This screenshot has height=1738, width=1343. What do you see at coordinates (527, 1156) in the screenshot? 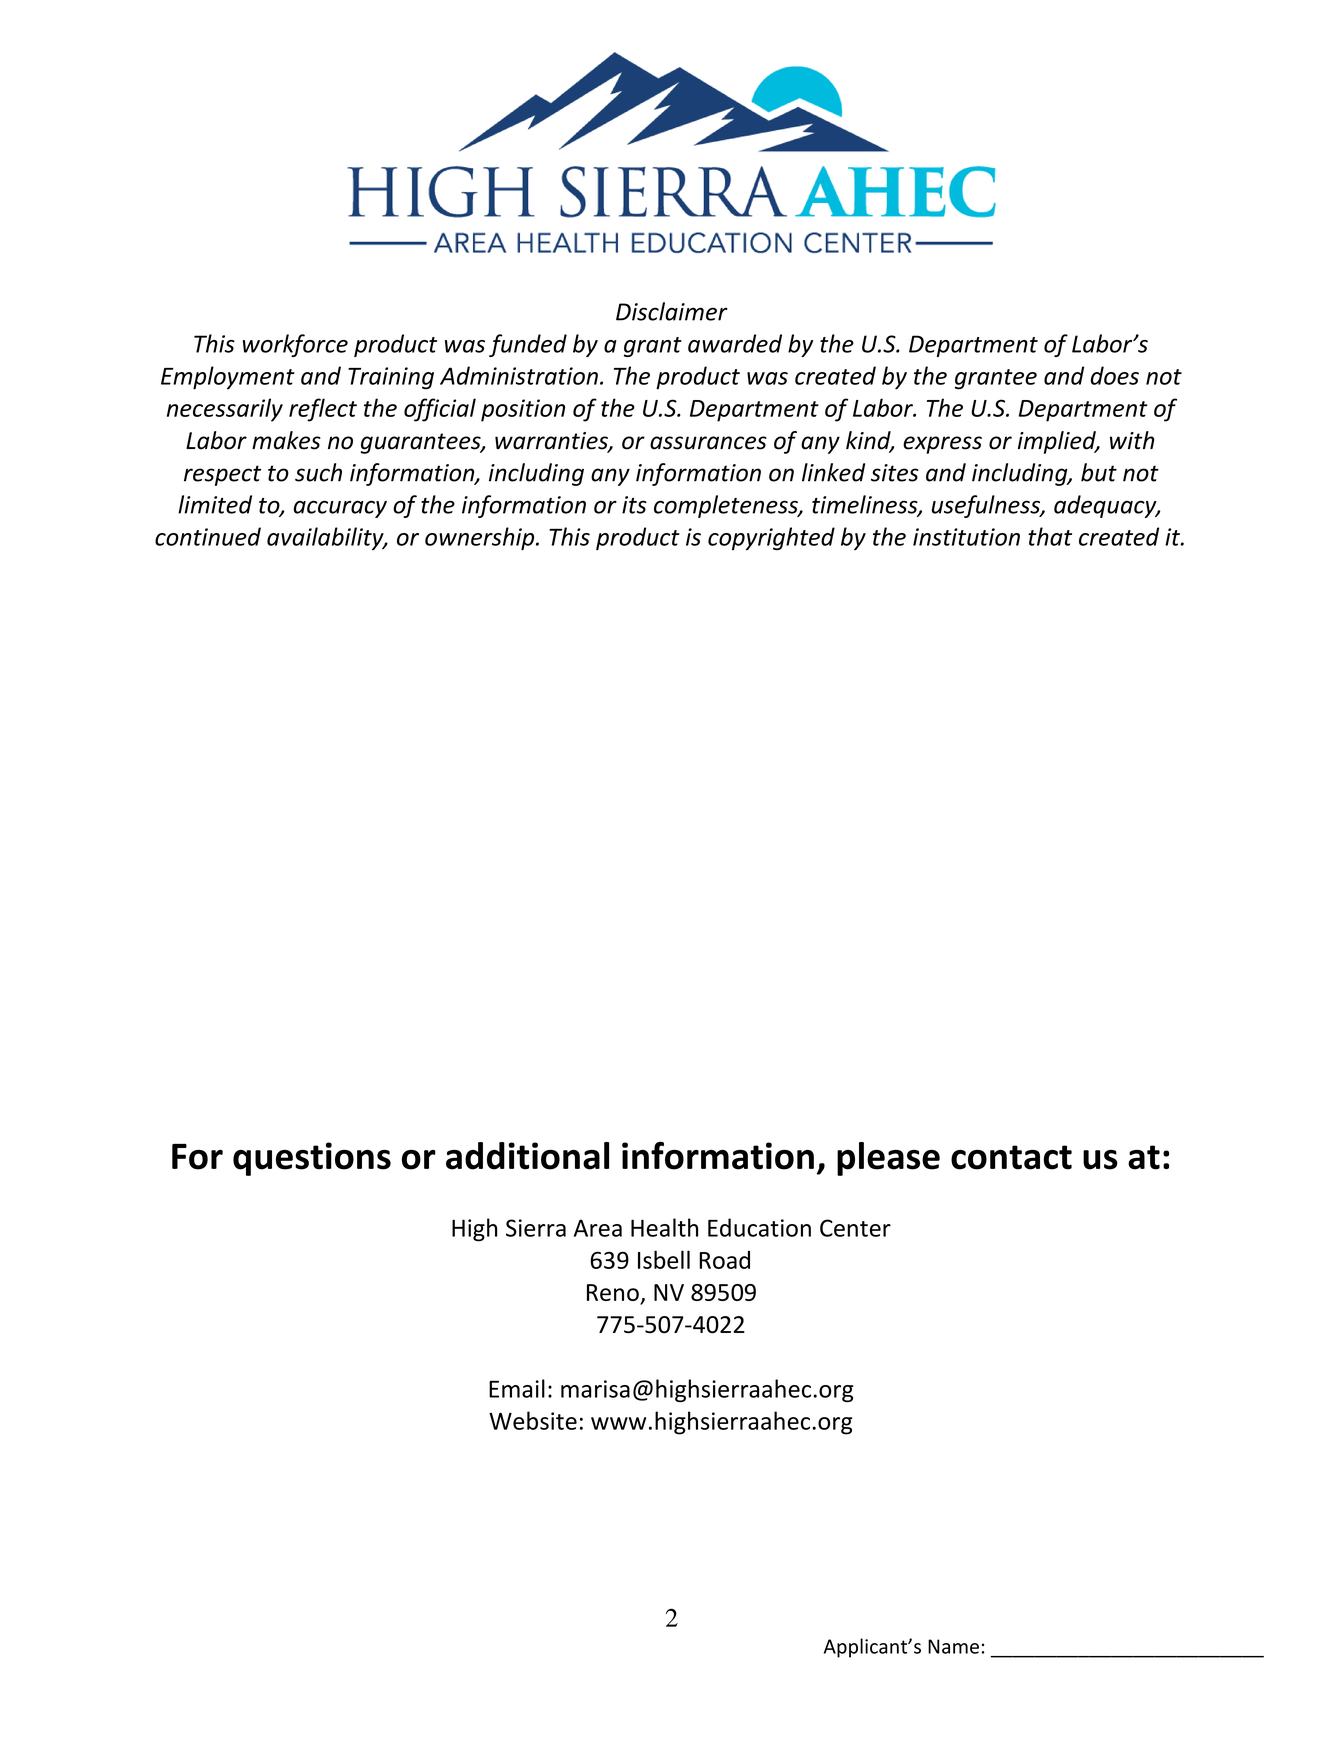
I see `additional` at bounding box center [527, 1156].
